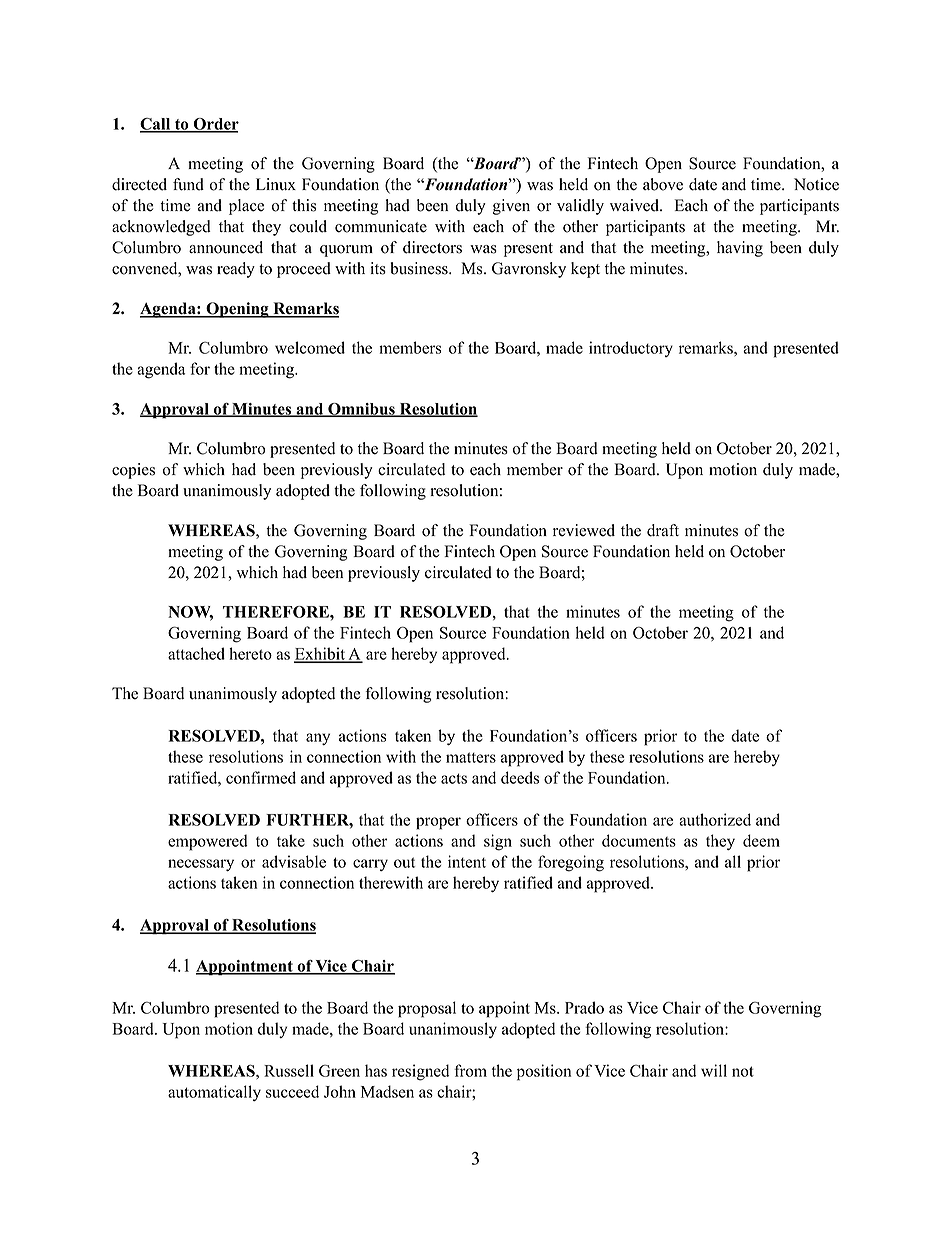  Describe the element at coordinates (470, 1070) in the image. I see `from` at that location.
